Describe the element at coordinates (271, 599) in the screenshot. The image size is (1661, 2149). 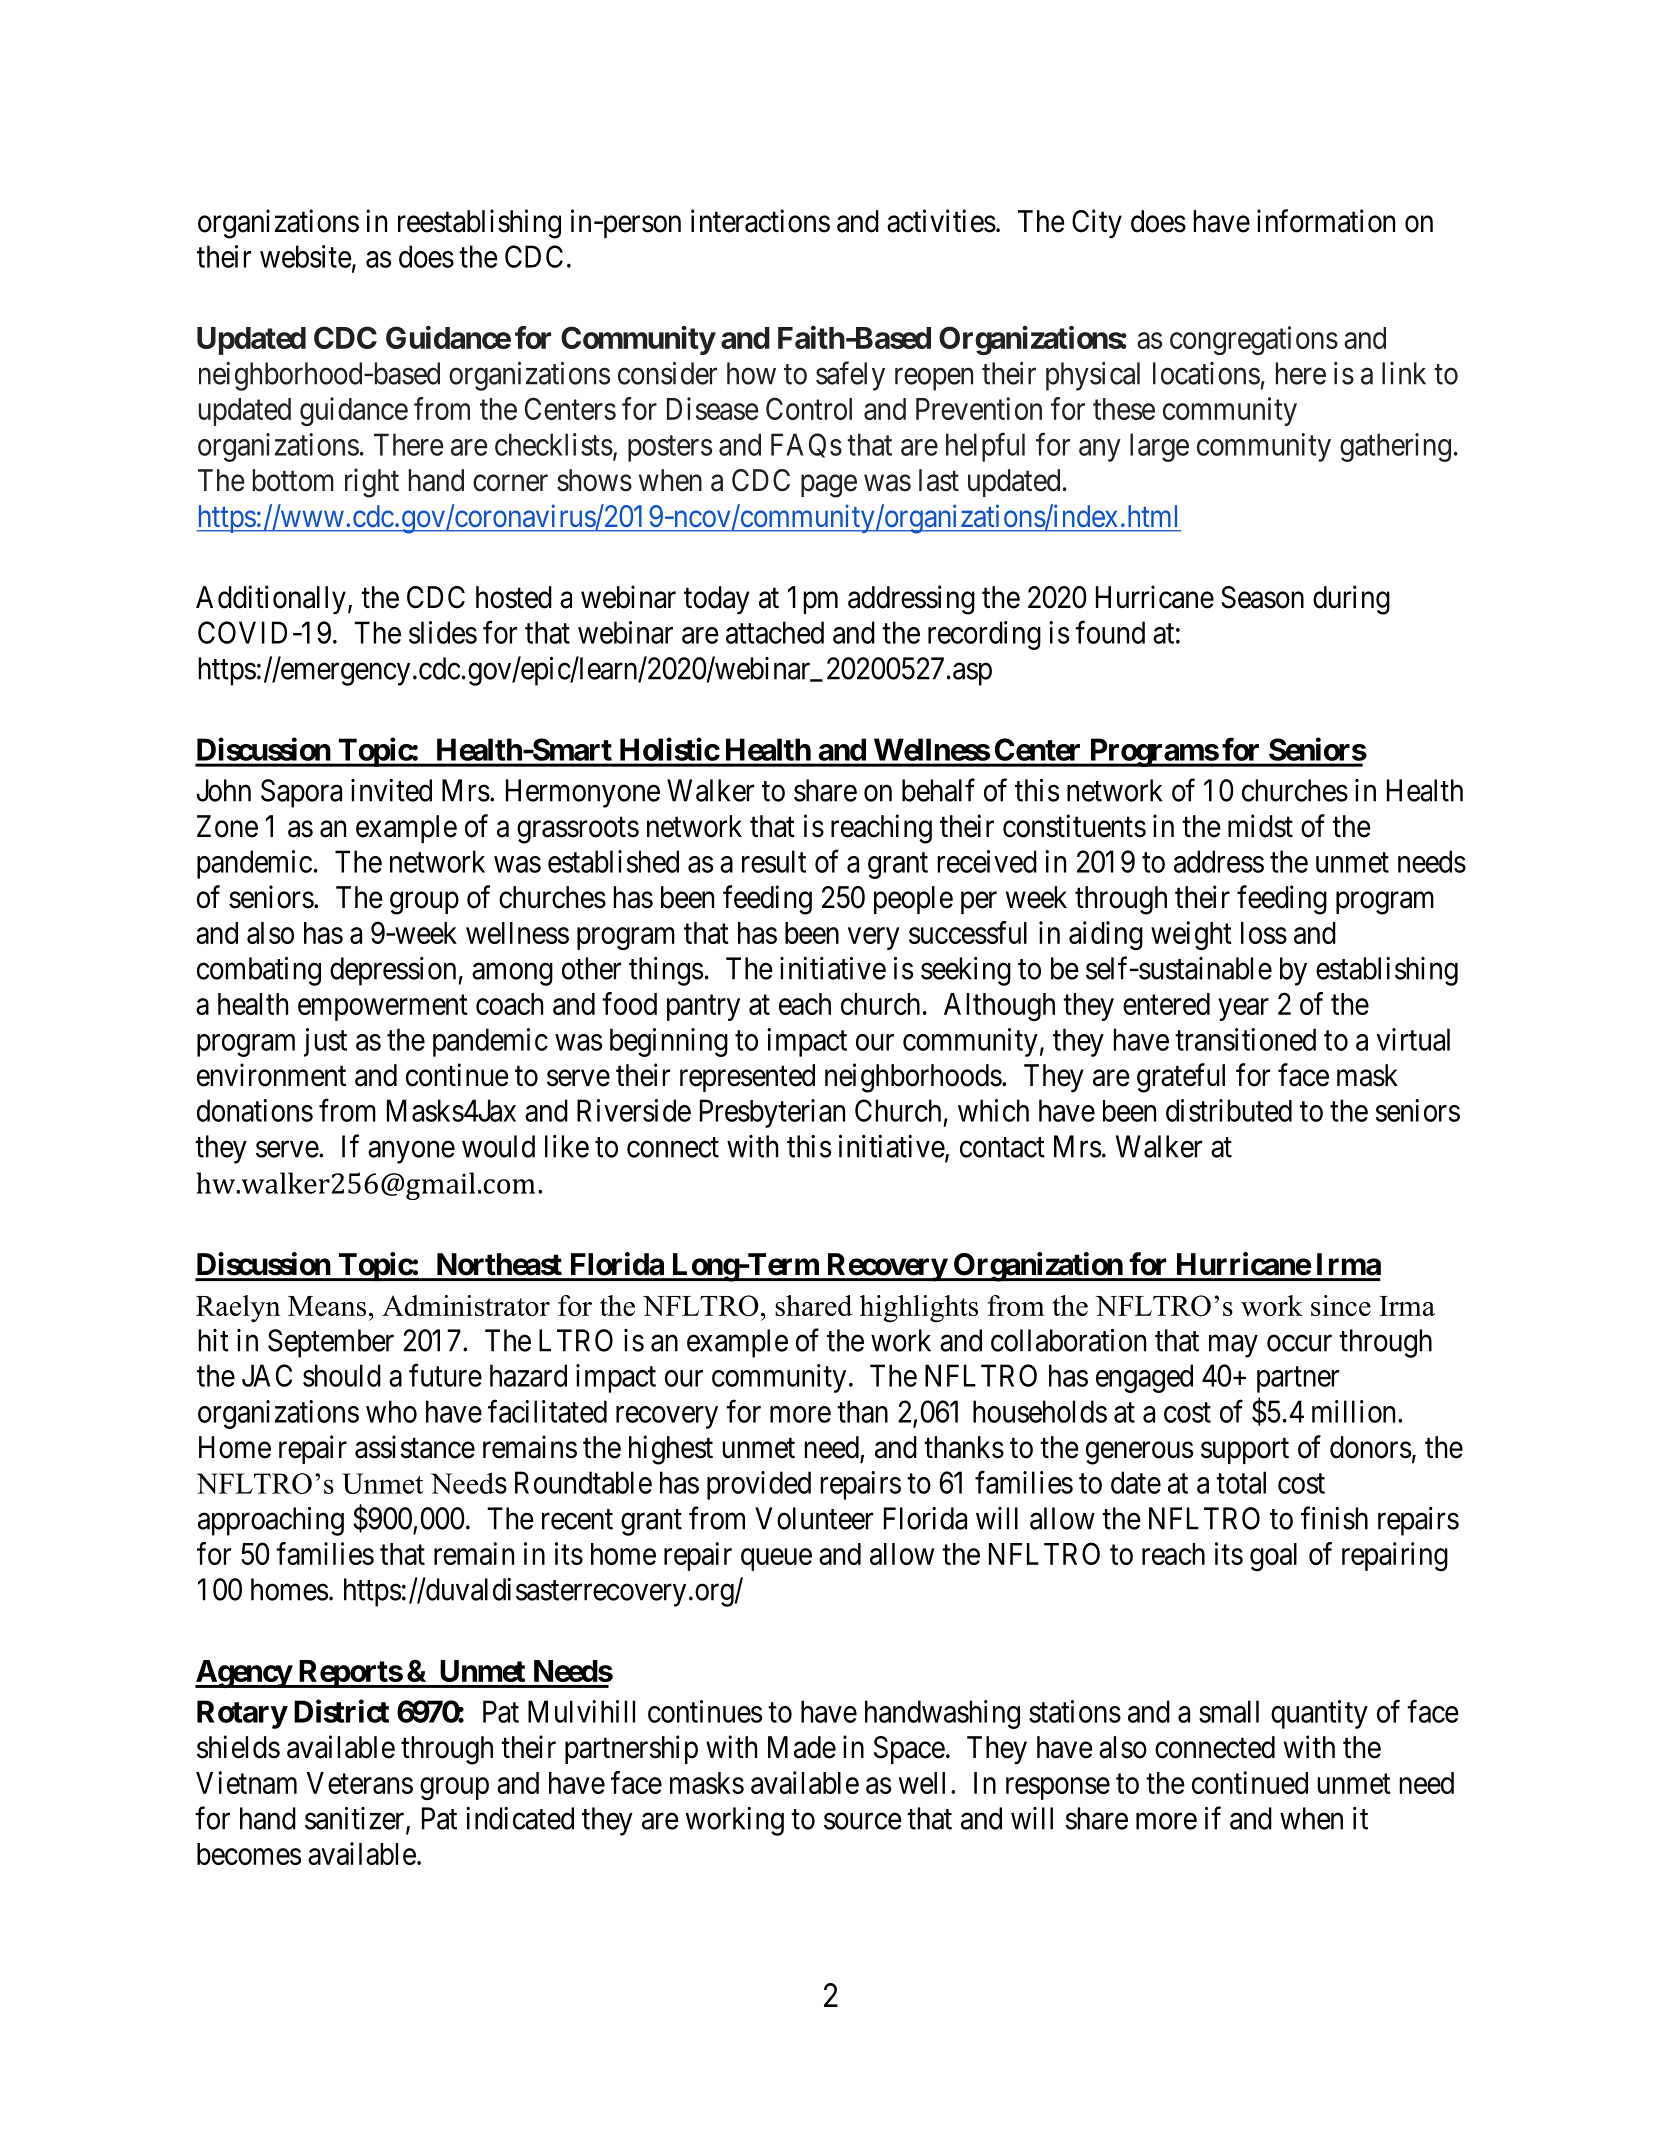
I see `Additionally` at that location.
